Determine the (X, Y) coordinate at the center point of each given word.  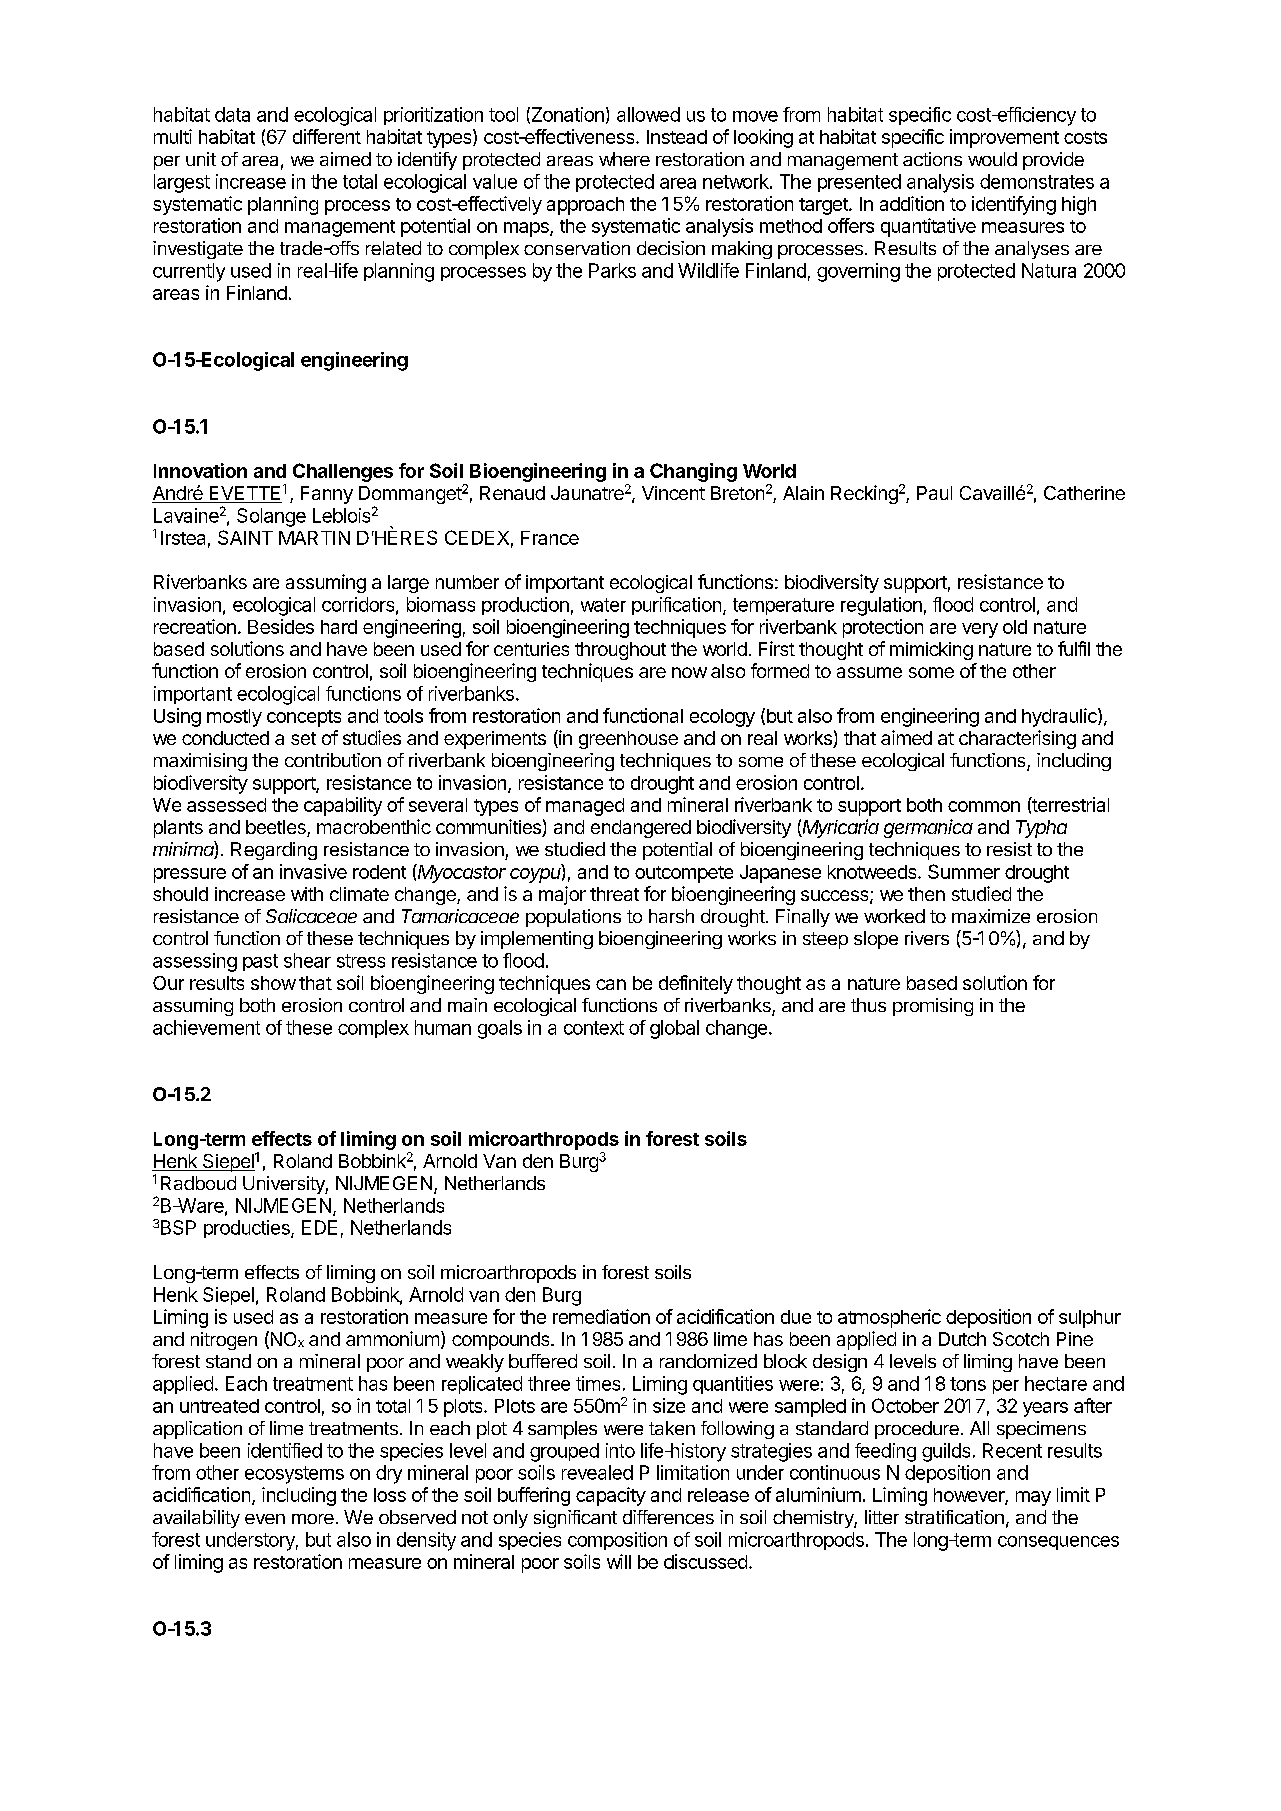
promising (933, 1007)
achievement (206, 1027)
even (265, 1519)
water (603, 605)
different (327, 136)
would (992, 159)
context (594, 1028)
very (980, 630)
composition (617, 1541)
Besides (281, 626)
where (624, 159)
